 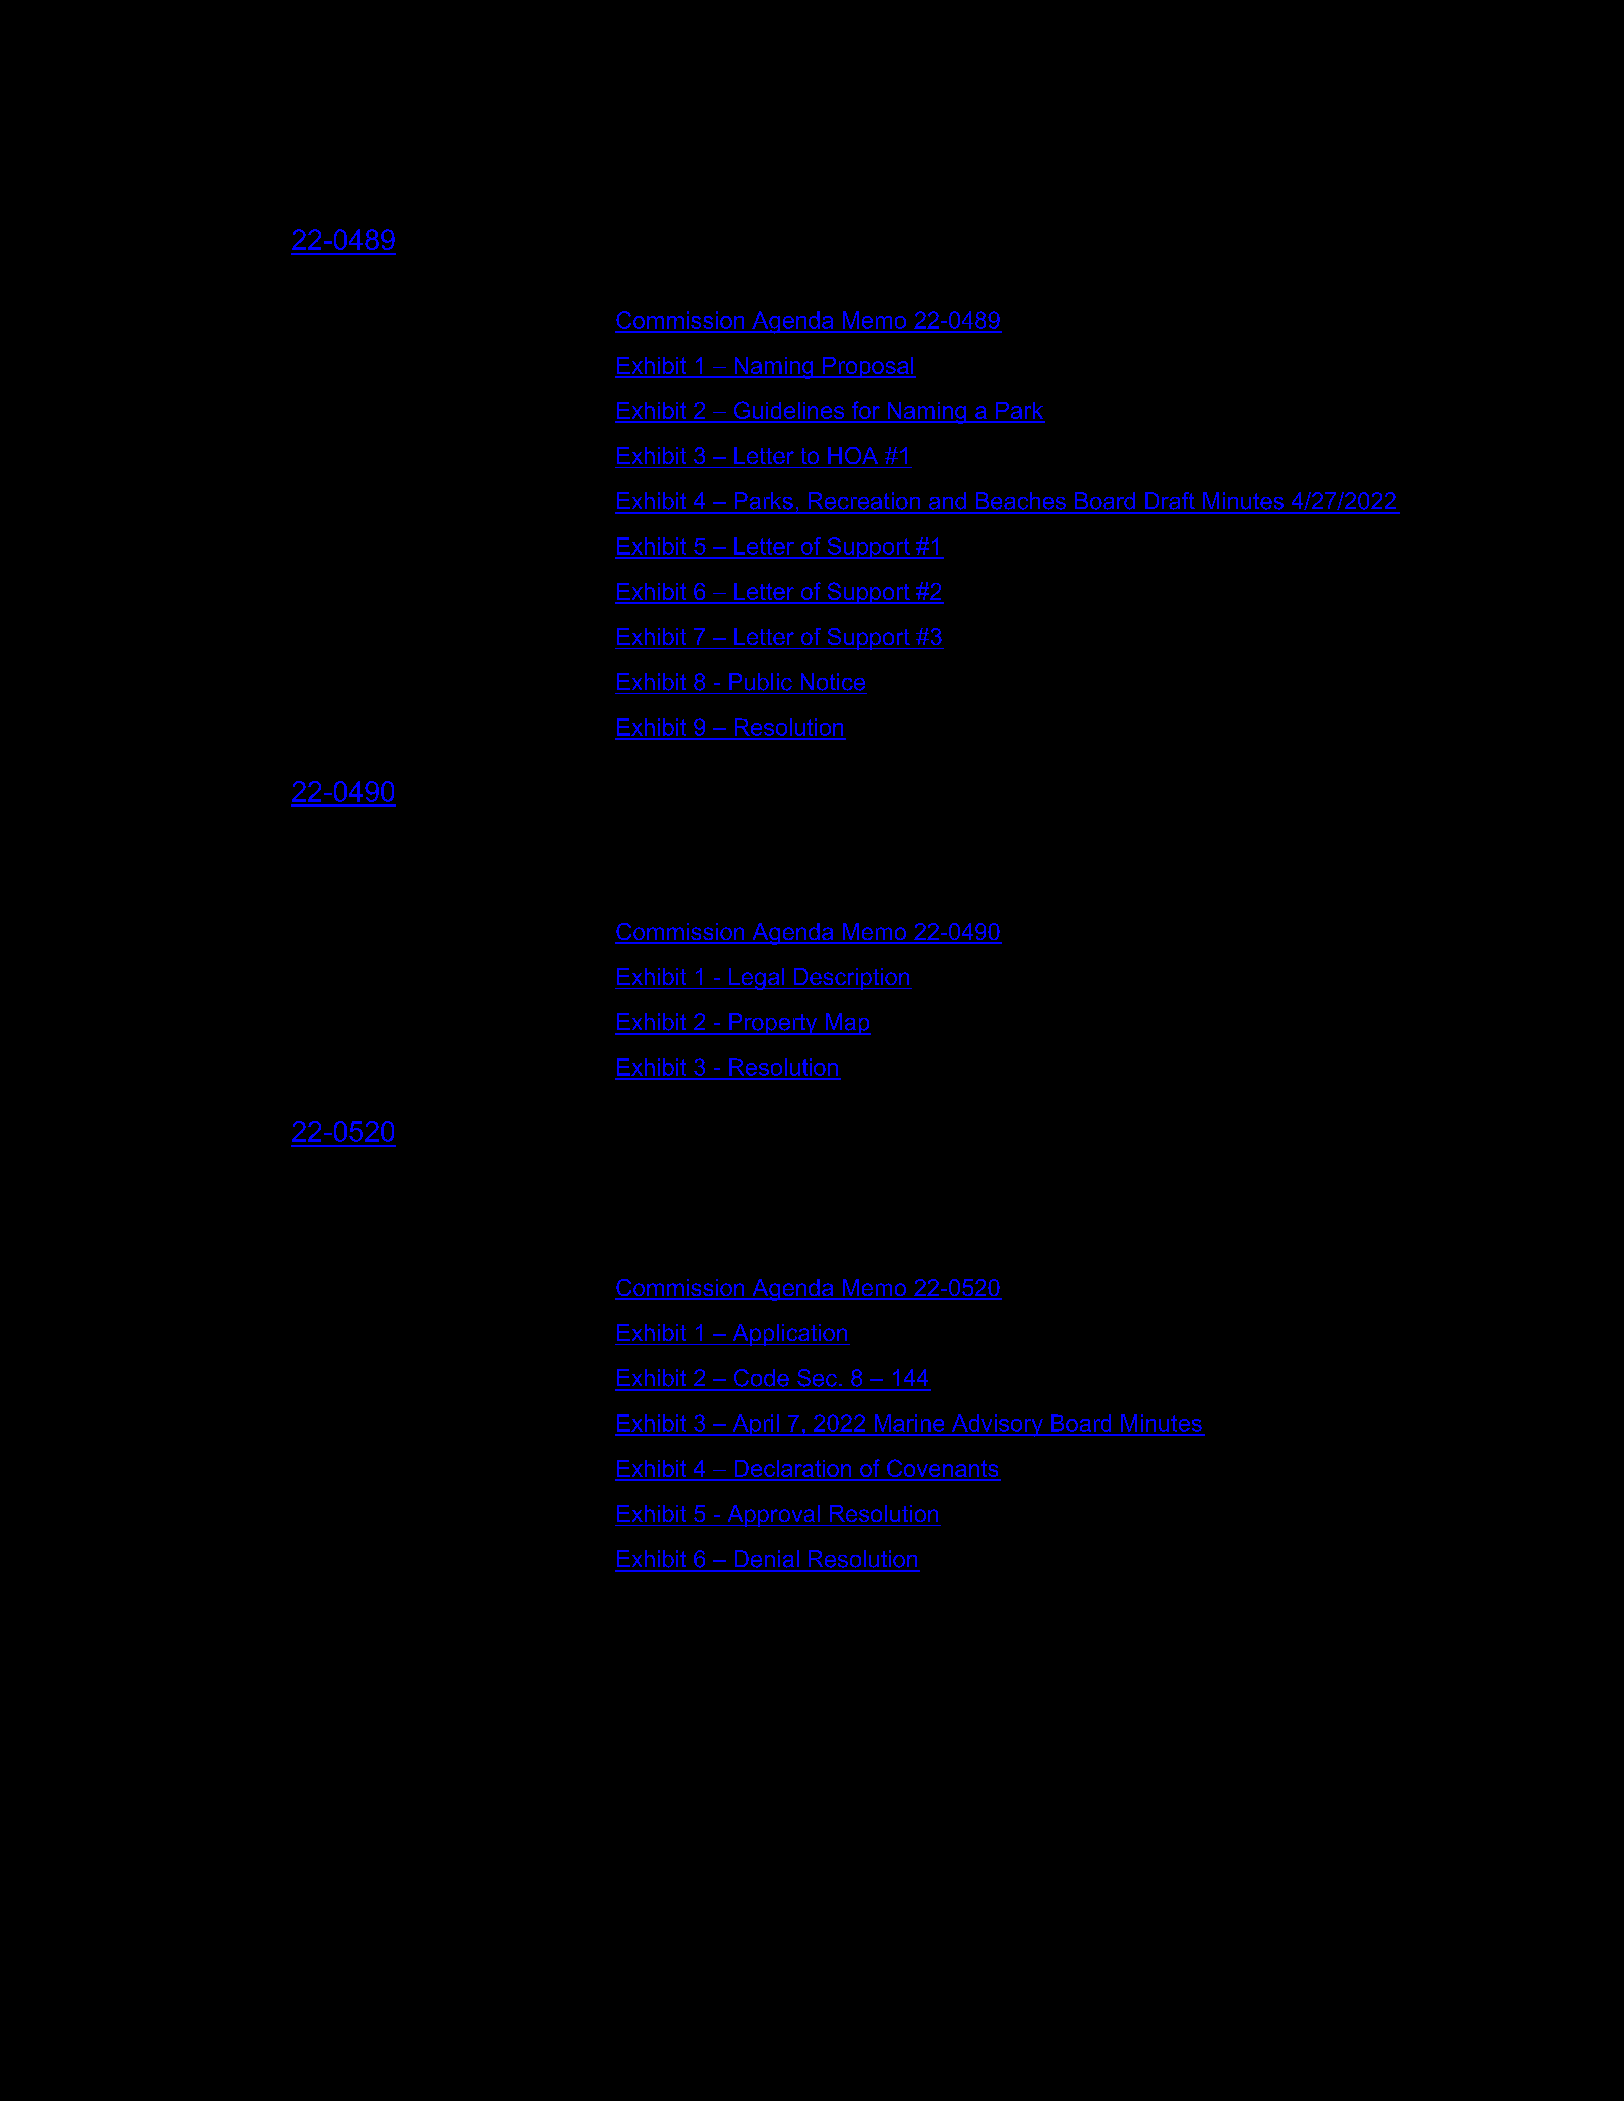 I want to click on Description, so click(x=852, y=979).
